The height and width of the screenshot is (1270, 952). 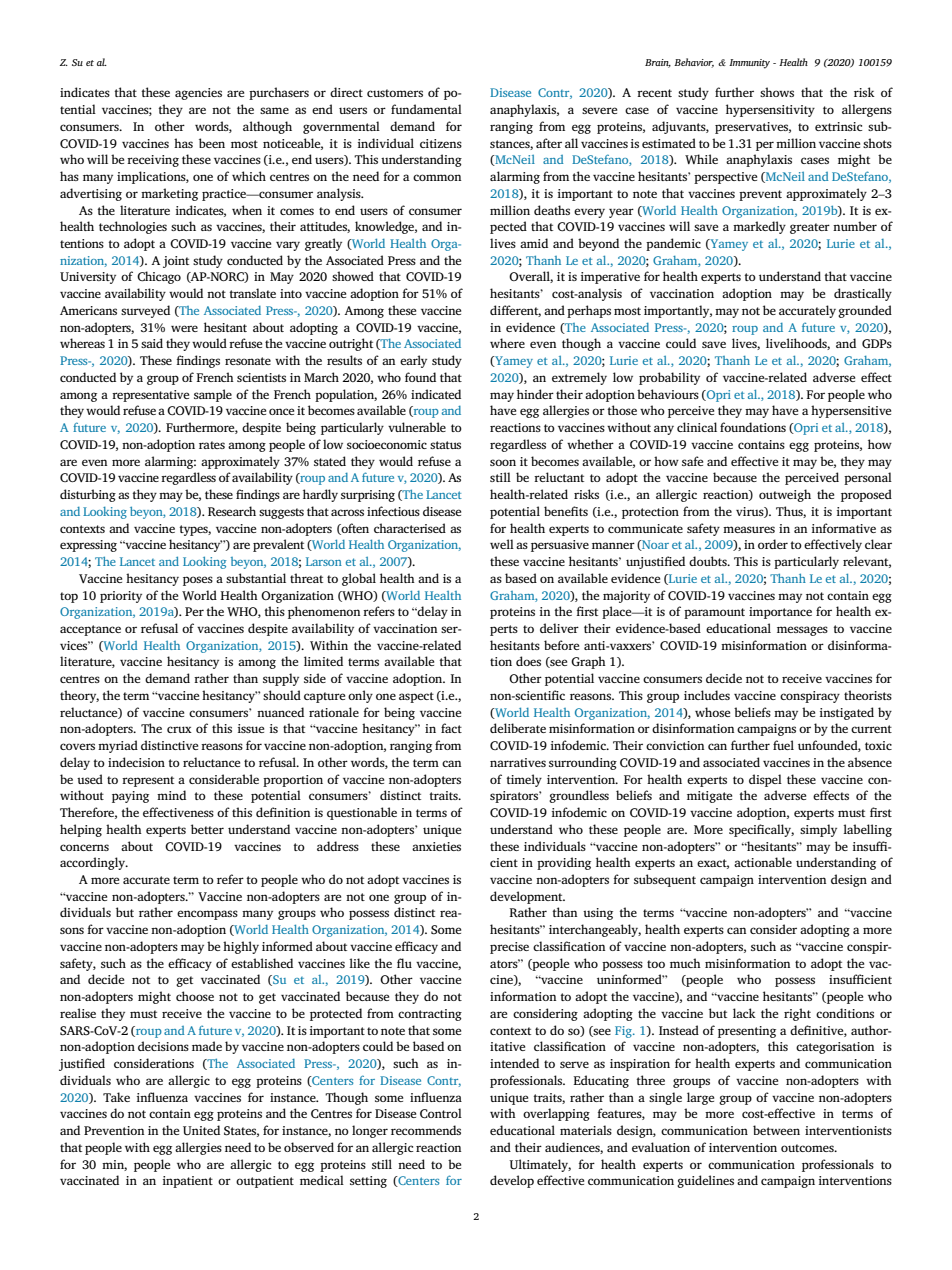 What do you see at coordinates (436, 846) in the screenshot?
I see `anxieties` at bounding box center [436, 846].
